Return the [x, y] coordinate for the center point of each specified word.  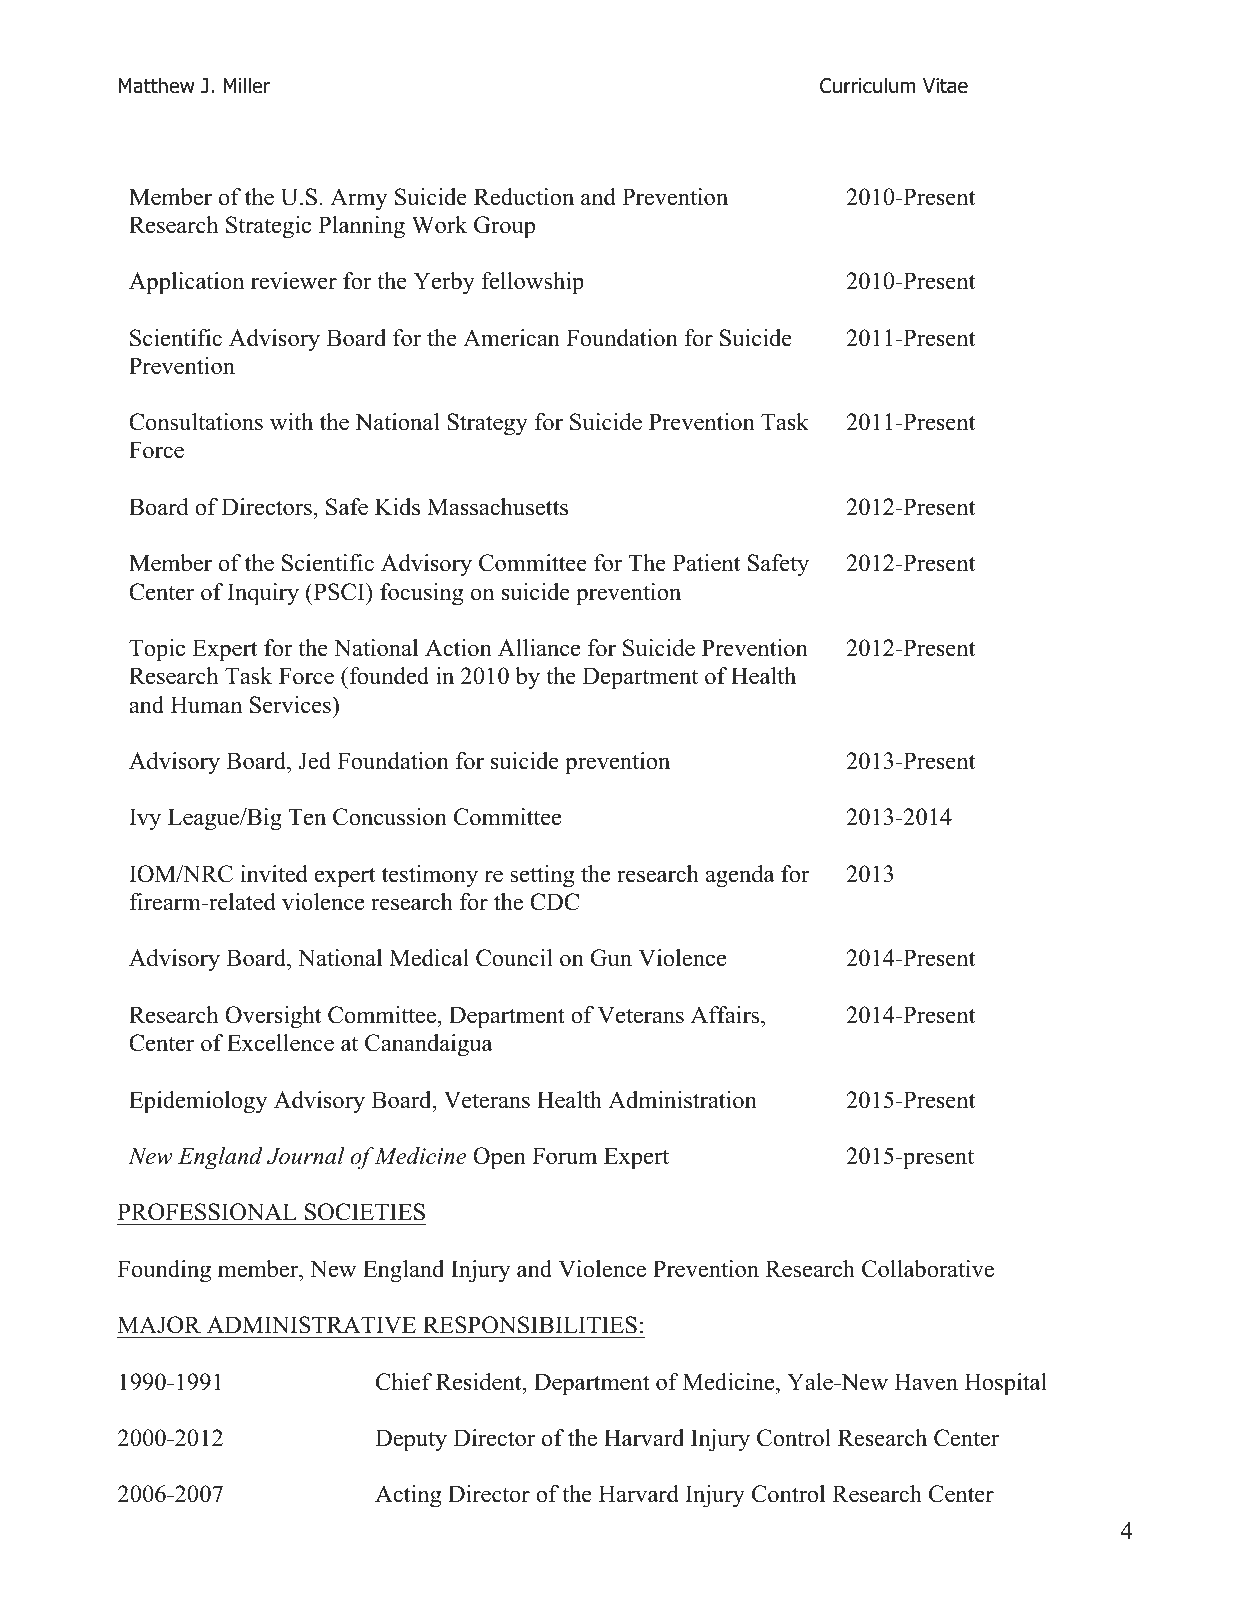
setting [542, 876]
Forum [564, 1156]
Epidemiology [198, 1102]
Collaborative [928, 1269]
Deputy [411, 1440]
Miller [246, 85]
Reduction [524, 197]
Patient [706, 563]
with [291, 422]
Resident [480, 1382]
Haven [926, 1382]
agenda [740, 876]
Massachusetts [497, 507]
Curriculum [867, 85]
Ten [307, 817]
